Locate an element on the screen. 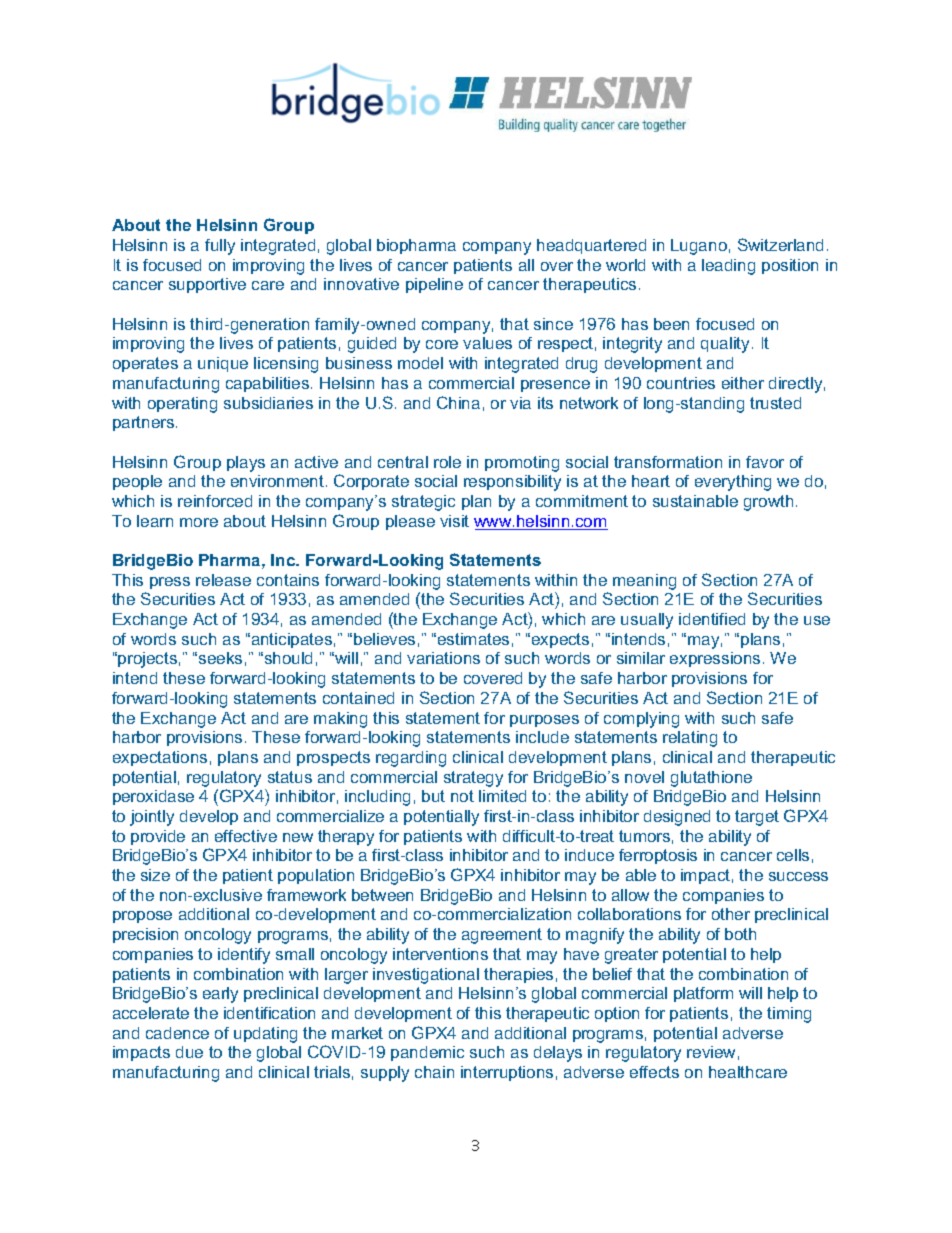  pipeline is located at coordinates (434, 285).
